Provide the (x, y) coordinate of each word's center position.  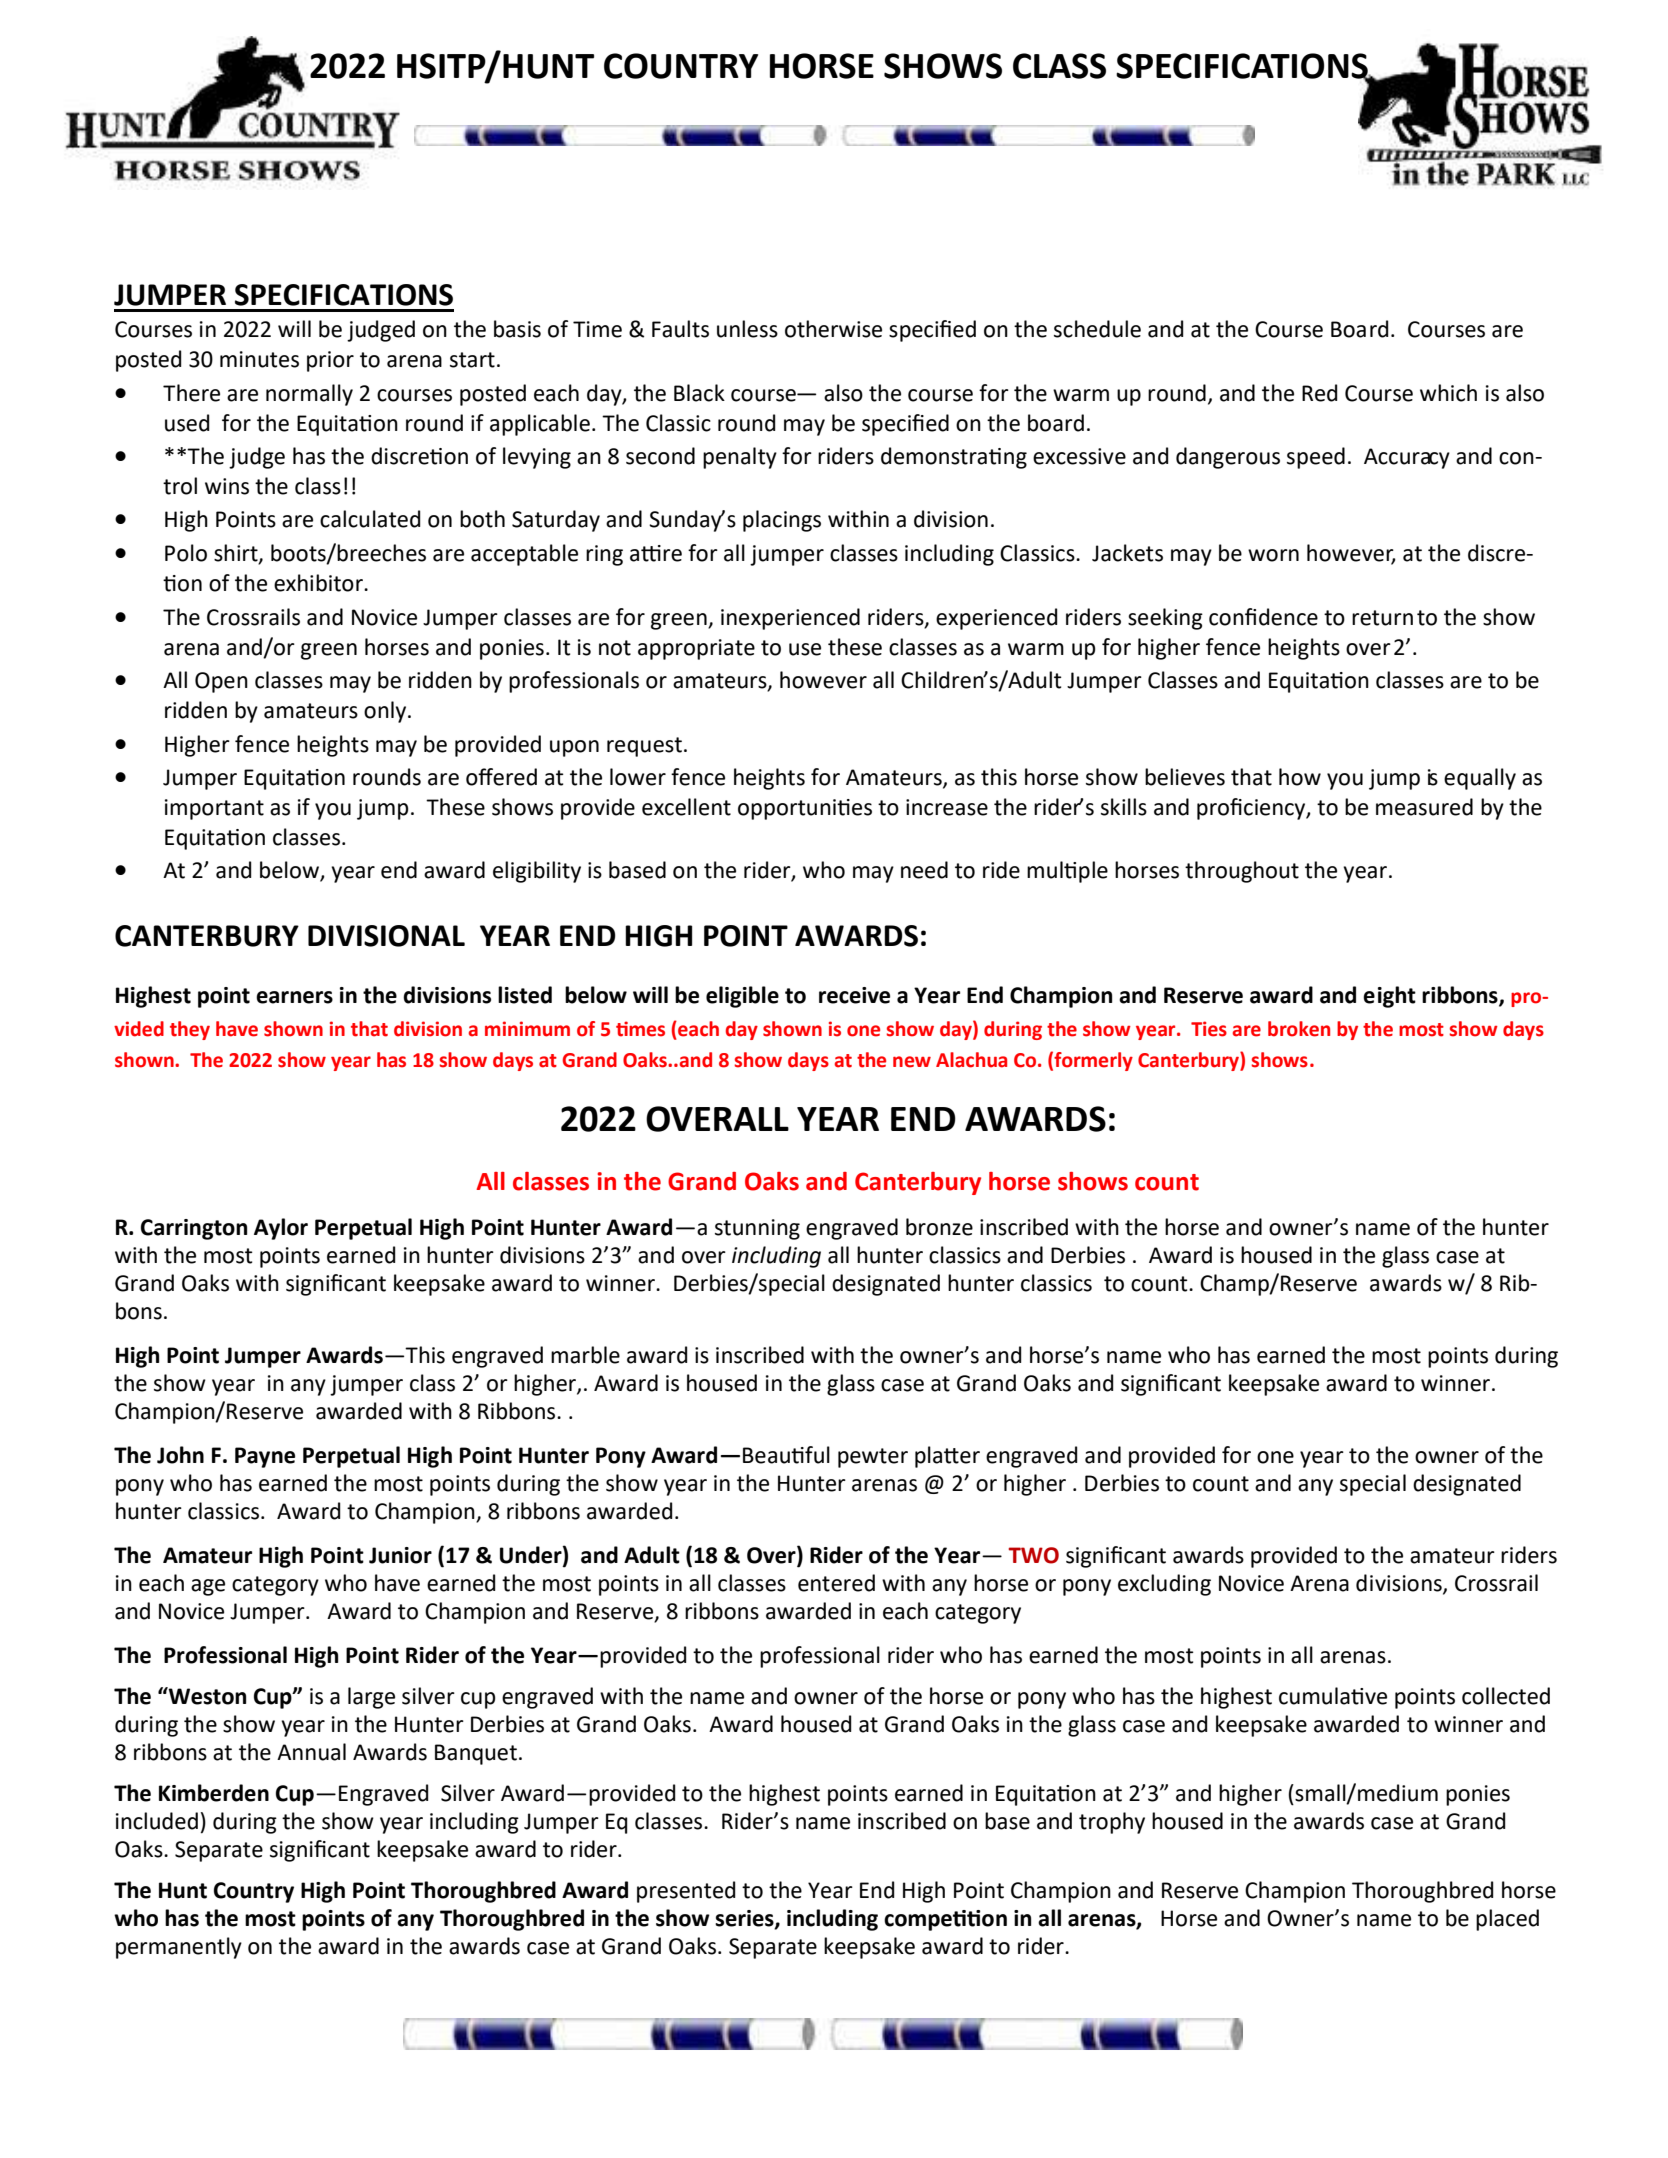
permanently (179, 1948)
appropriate (696, 649)
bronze (939, 1227)
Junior (400, 1555)
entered (836, 1583)
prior (330, 361)
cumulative (1333, 1696)
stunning (757, 1229)
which (1448, 393)
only (386, 712)
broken (1299, 1029)
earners (294, 997)
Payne (265, 1457)
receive (854, 995)
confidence (1263, 617)
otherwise (833, 329)
